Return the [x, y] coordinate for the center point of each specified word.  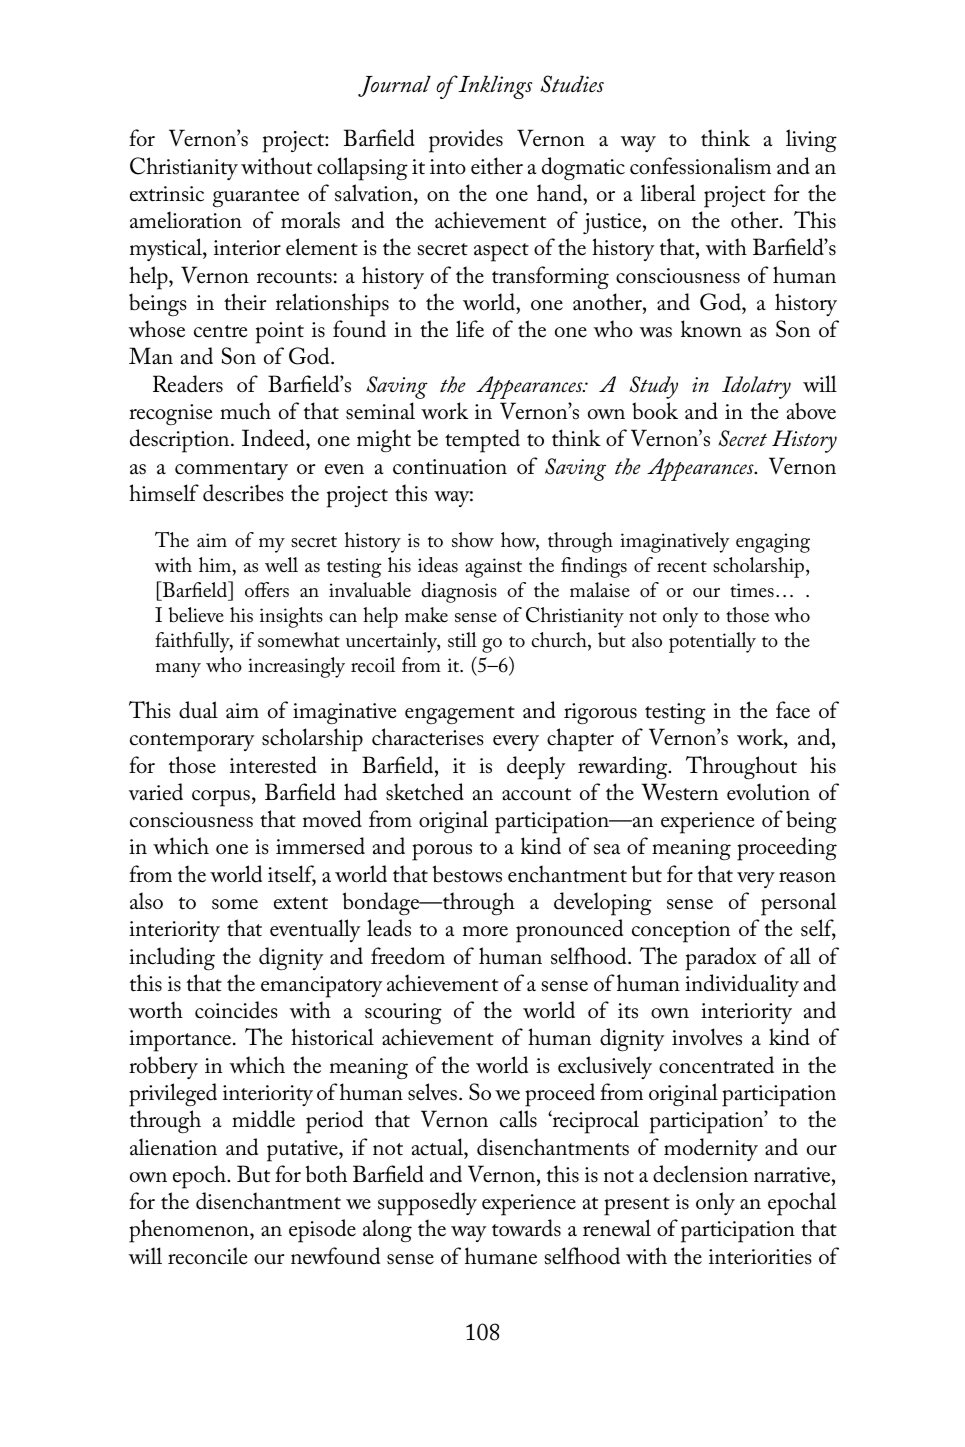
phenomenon [190, 1231]
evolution [768, 792]
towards [526, 1228]
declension [700, 1174]
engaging [773, 543]
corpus [221, 798]
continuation [450, 467]
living [811, 140]
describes [243, 493]
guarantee [256, 198]
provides [466, 141]
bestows [467, 874]
